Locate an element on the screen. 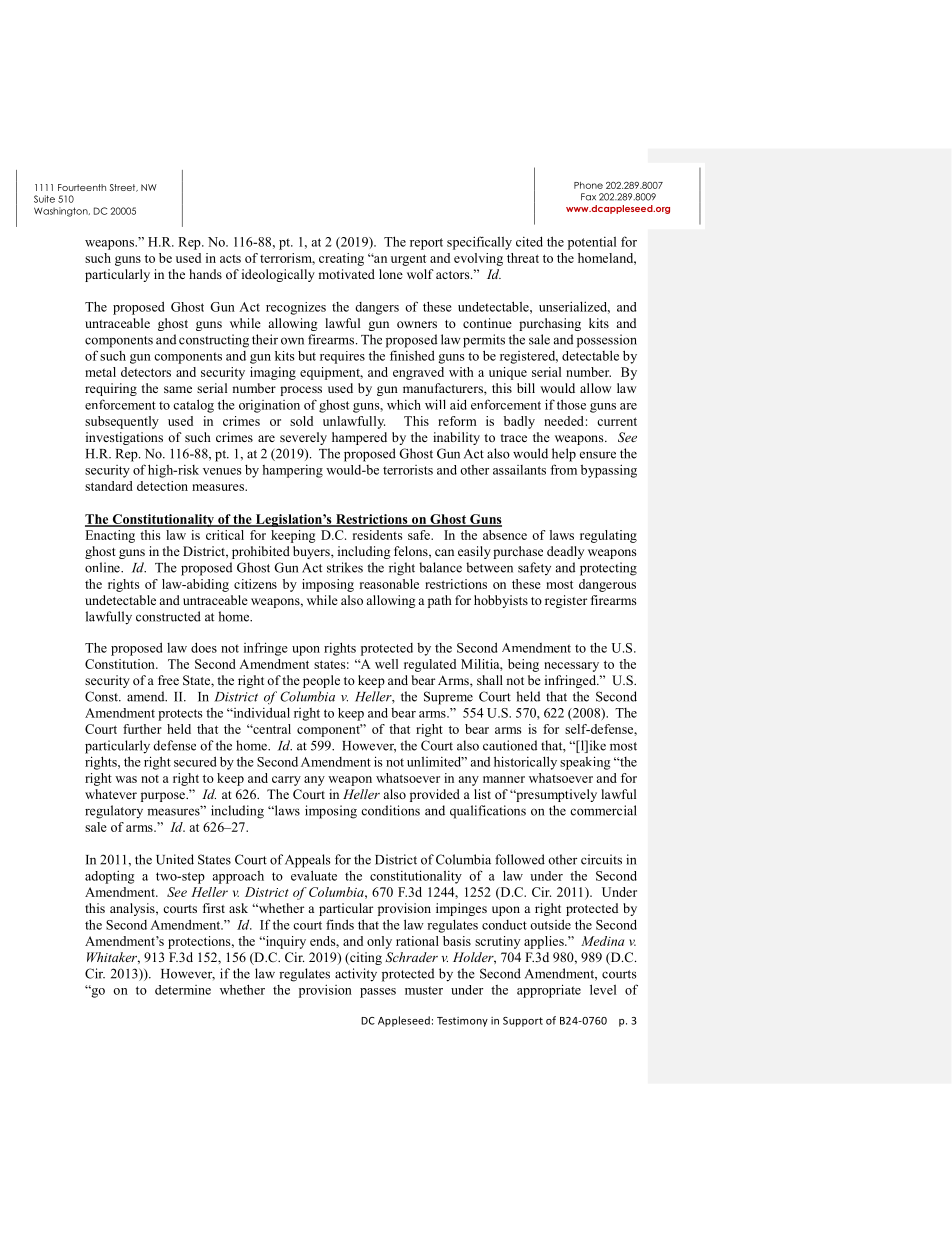 The image size is (952, 1233). subsequently is located at coordinates (122, 422).
